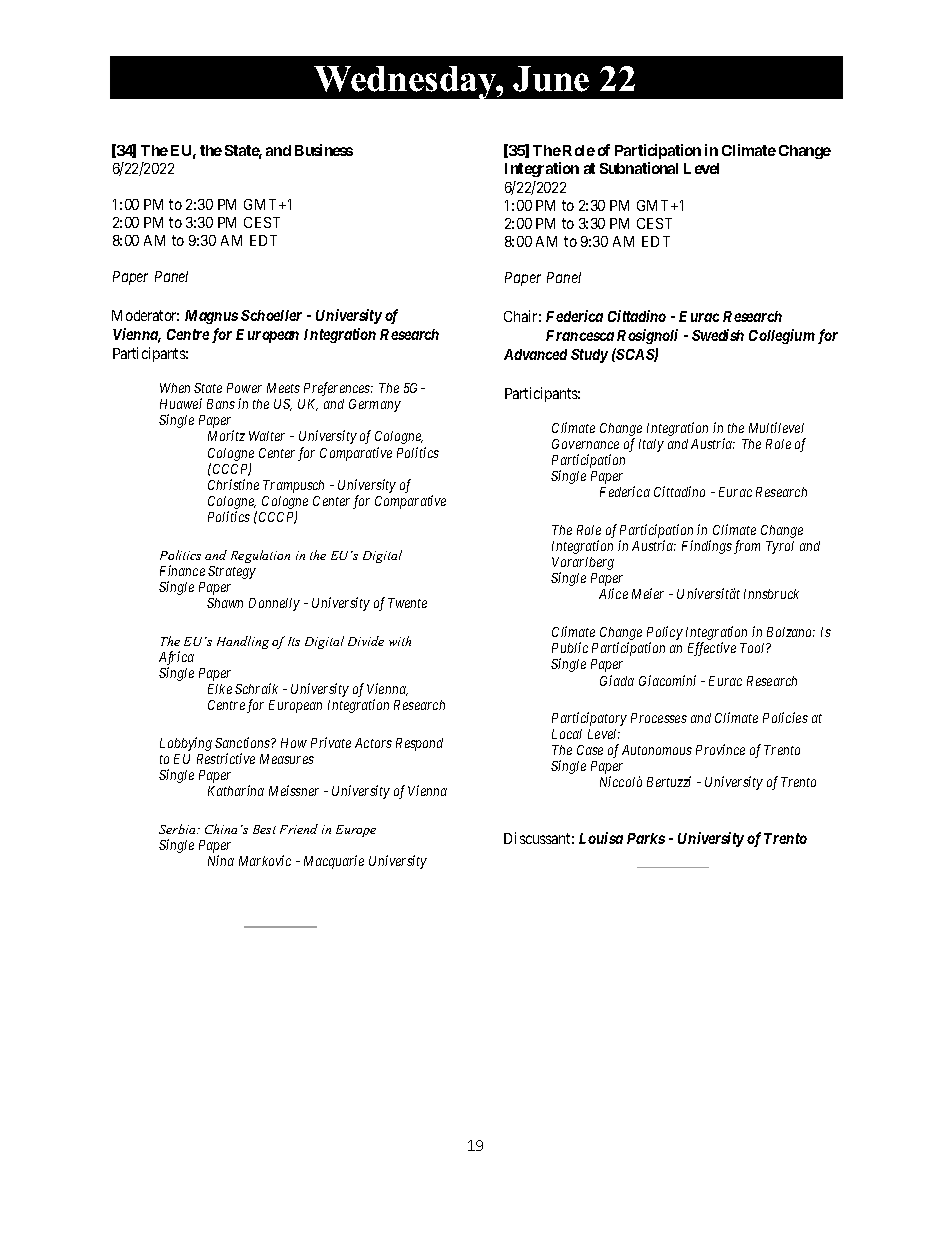 The image size is (952, 1233). Describe the element at coordinates (551, 79) in the screenshot. I see `June` at that location.
